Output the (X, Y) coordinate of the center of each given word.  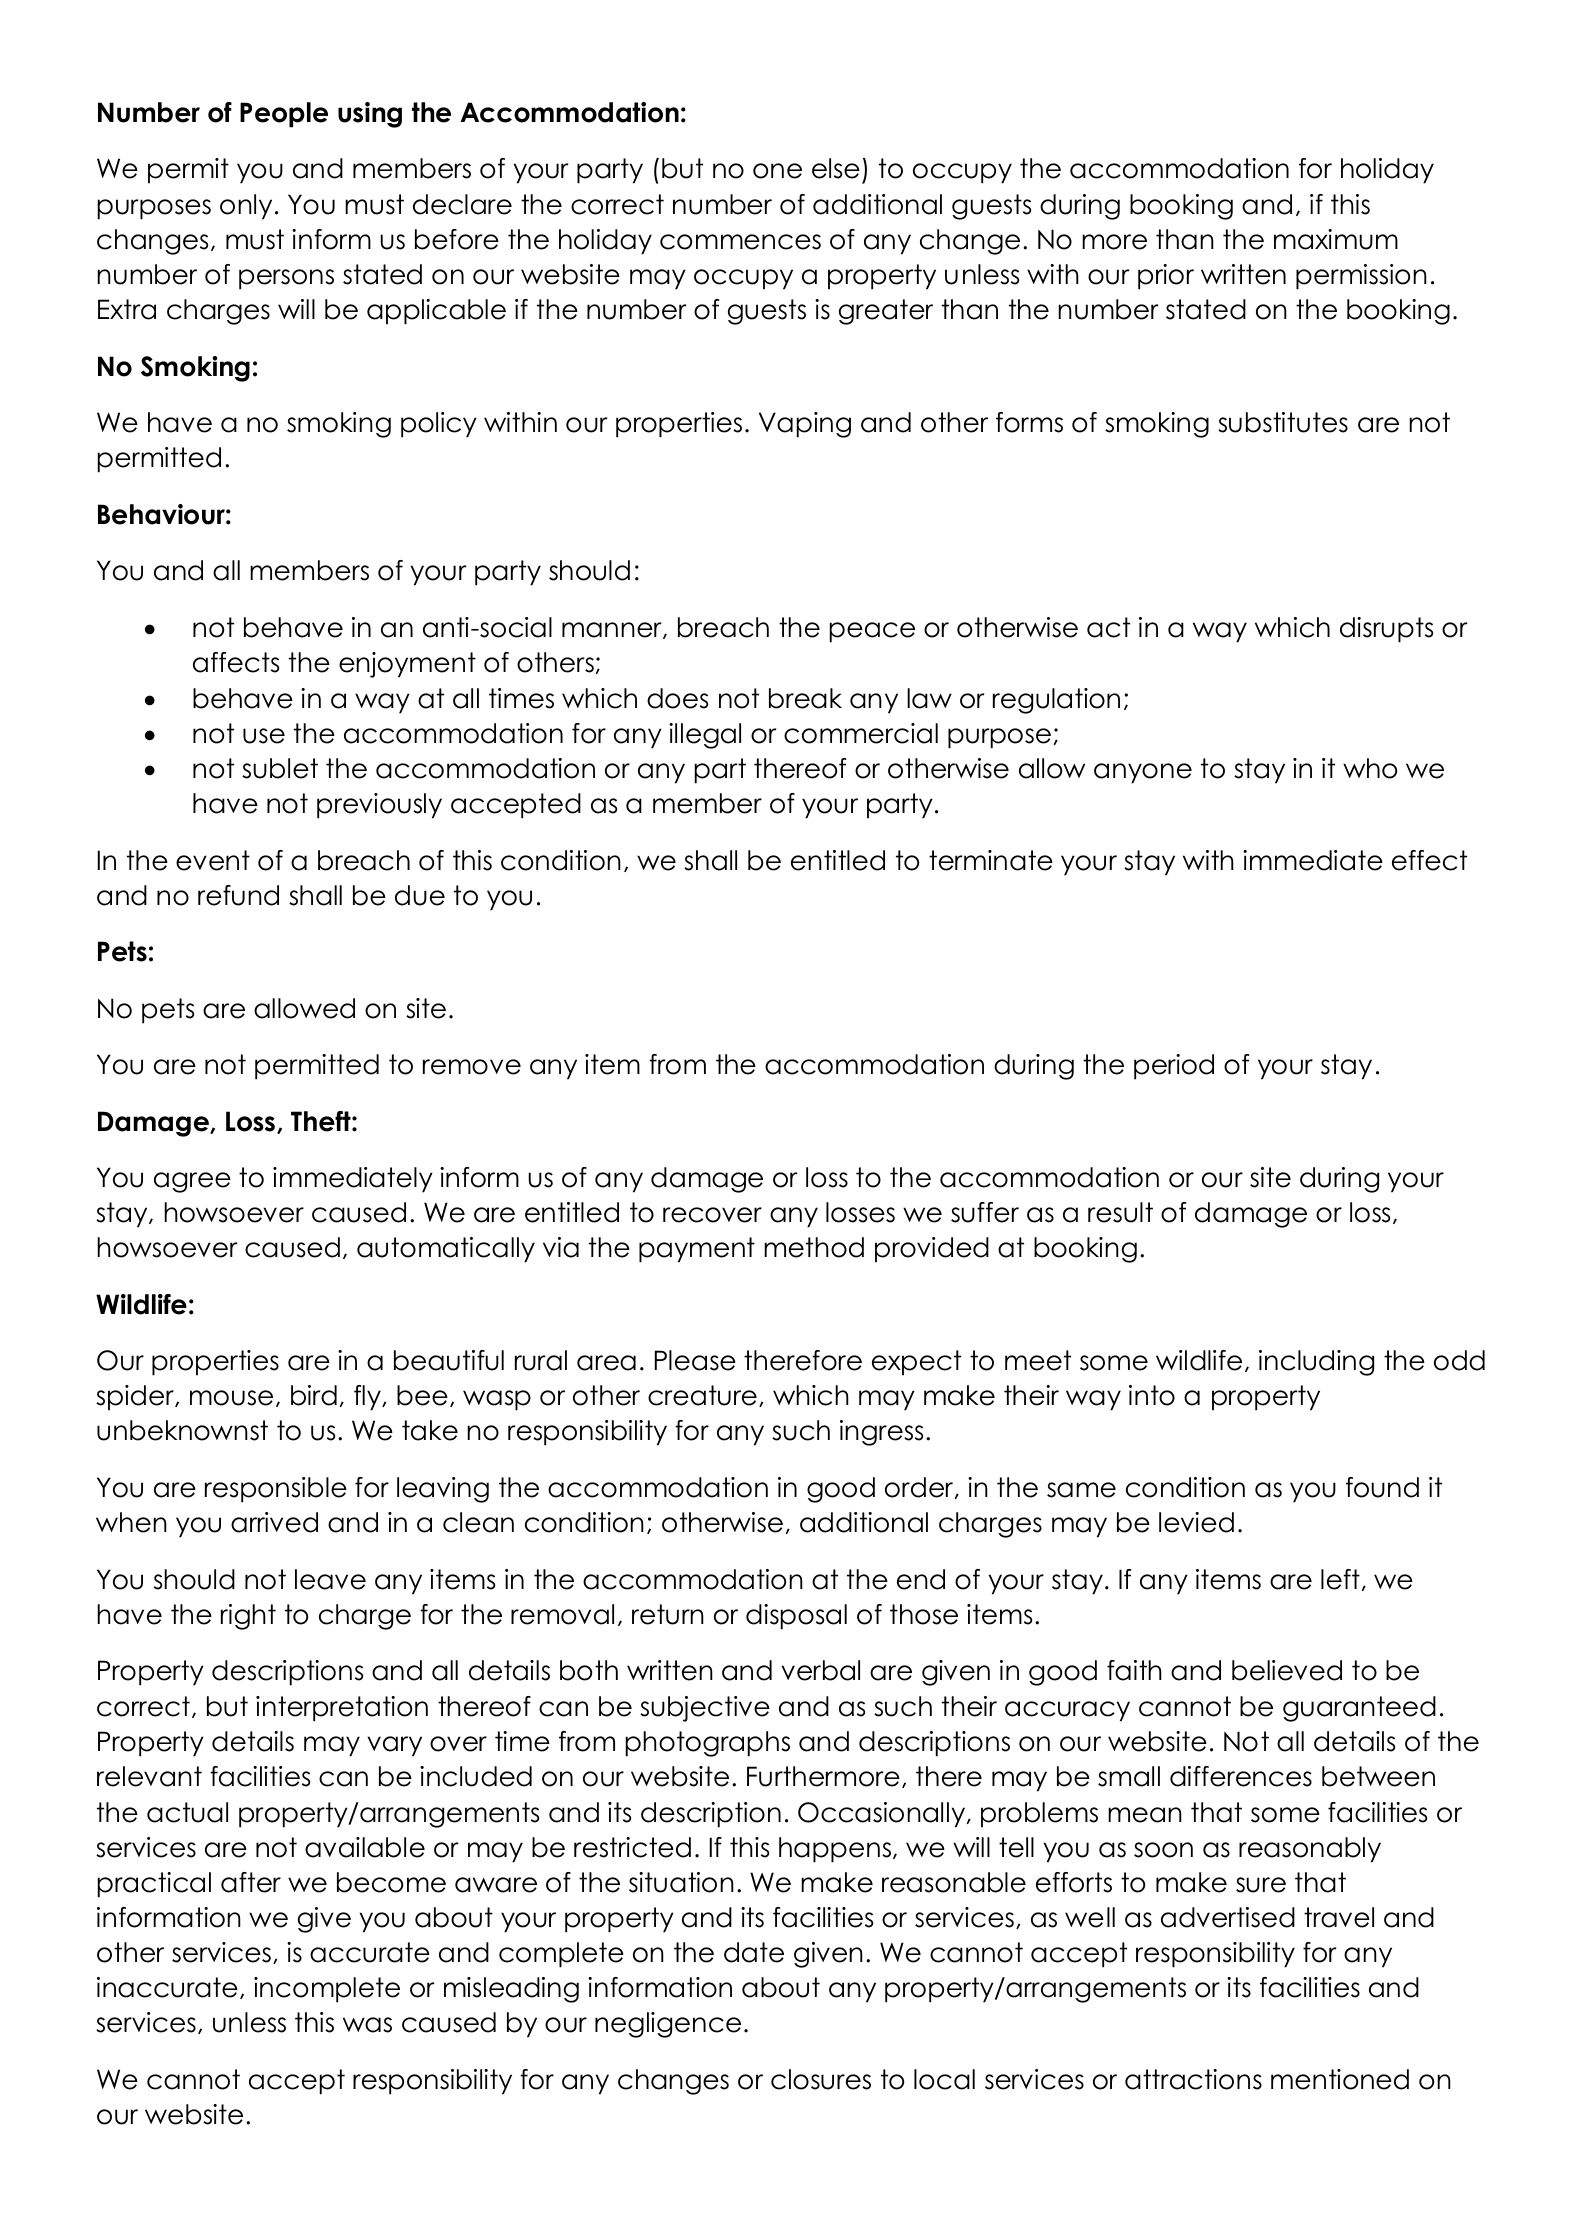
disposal (796, 1617)
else (836, 168)
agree (192, 1182)
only (246, 207)
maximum (1336, 239)
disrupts (1386, 630)
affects (236, 662)
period (1174, 1067)
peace (872, 632)
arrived (274, 1522)
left (1340, 1579)
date (754, 1952)
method (814, 1247)
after (251, 1882)
